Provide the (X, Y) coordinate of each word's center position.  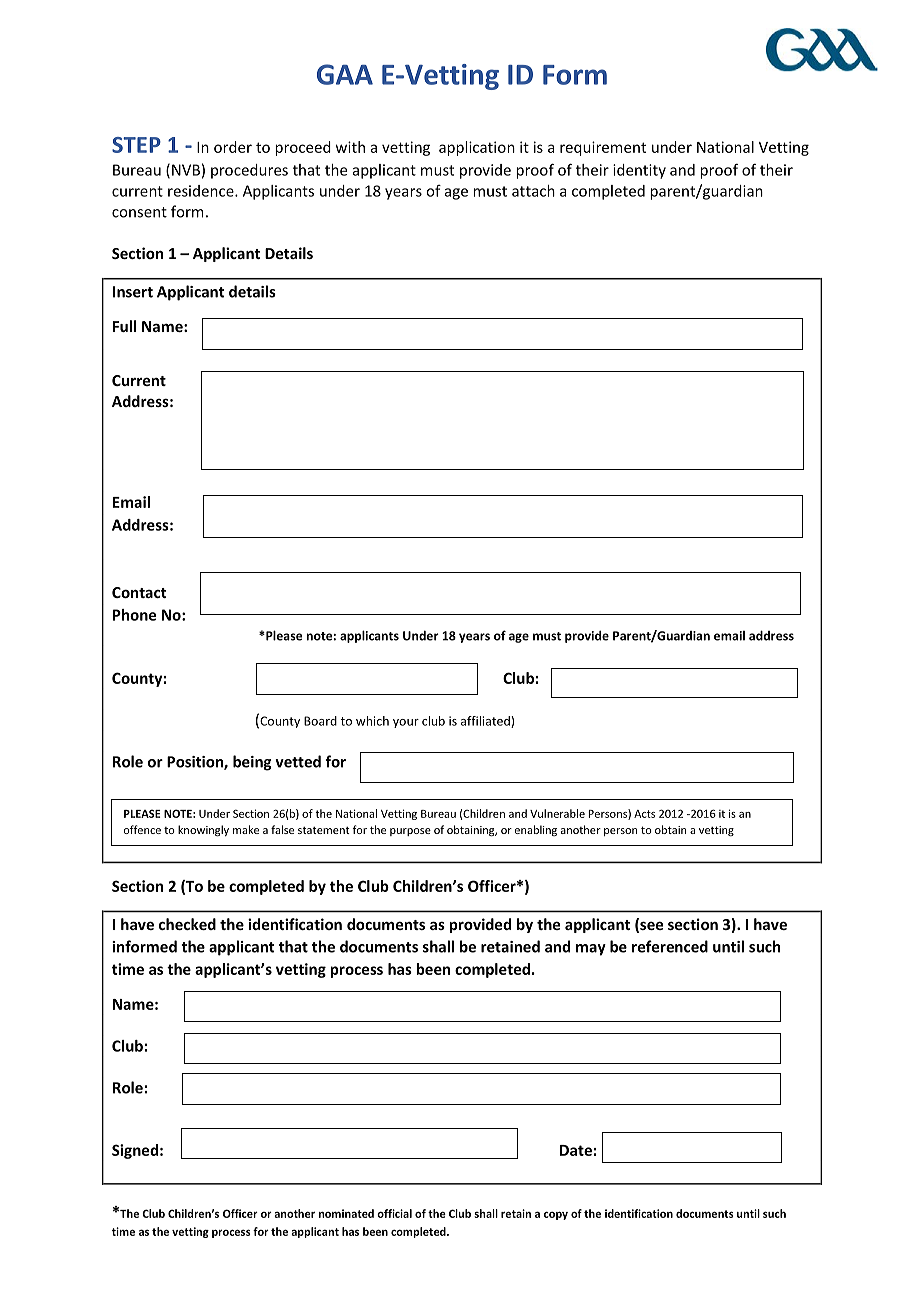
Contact (139, 592)
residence (202, 191)
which (372, 721)
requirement (603, 148)
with (350, 147)
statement (324, 830)
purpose (410, 832)
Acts (644, 814)
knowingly (203, 831)
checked (187, 924)
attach (533, 191)
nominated (346, 1213)
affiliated (486, 722)
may (591, 950)
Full (124, 326)
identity (639, 171)
